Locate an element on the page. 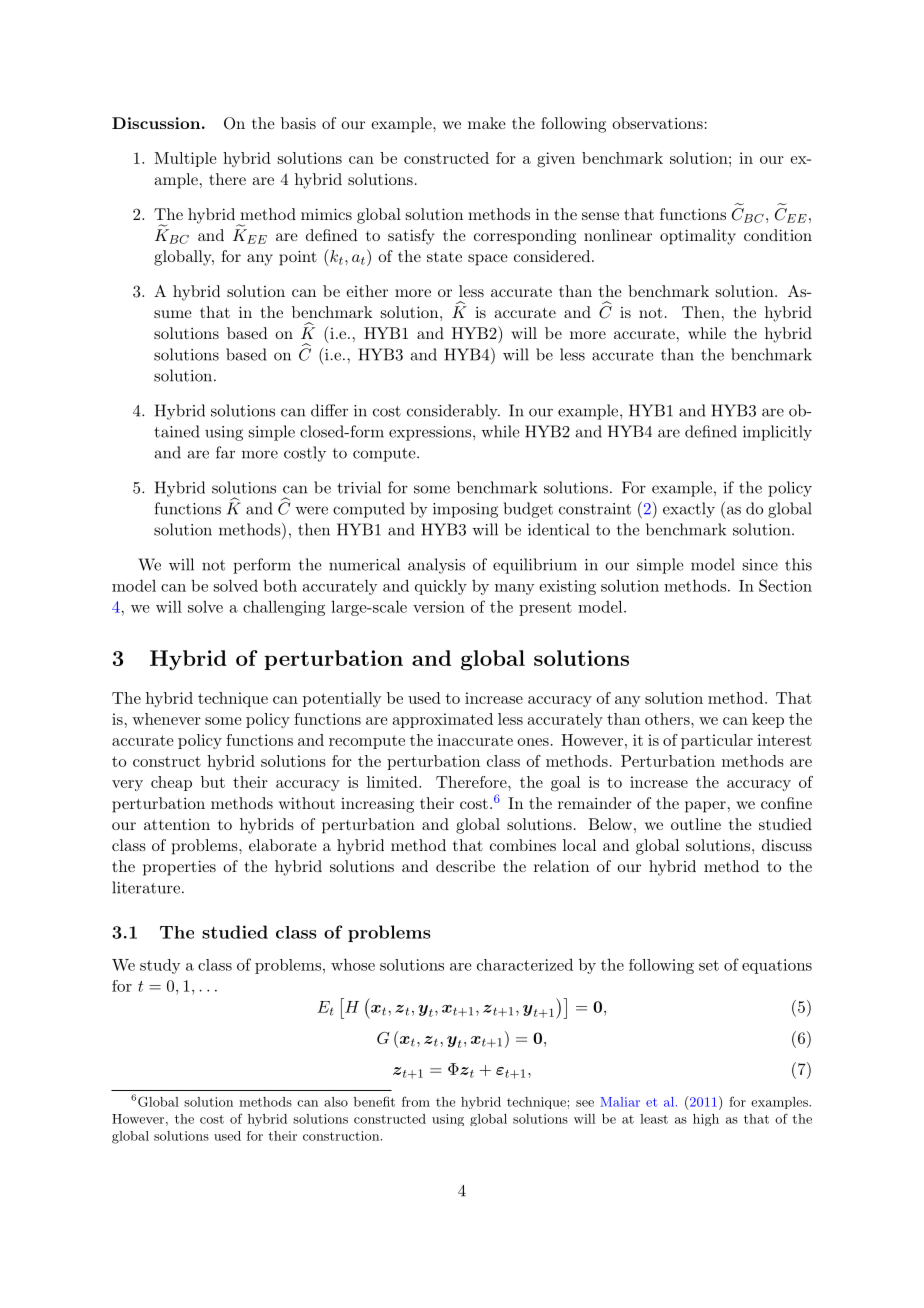  make is located at coordinates (487, 123).
